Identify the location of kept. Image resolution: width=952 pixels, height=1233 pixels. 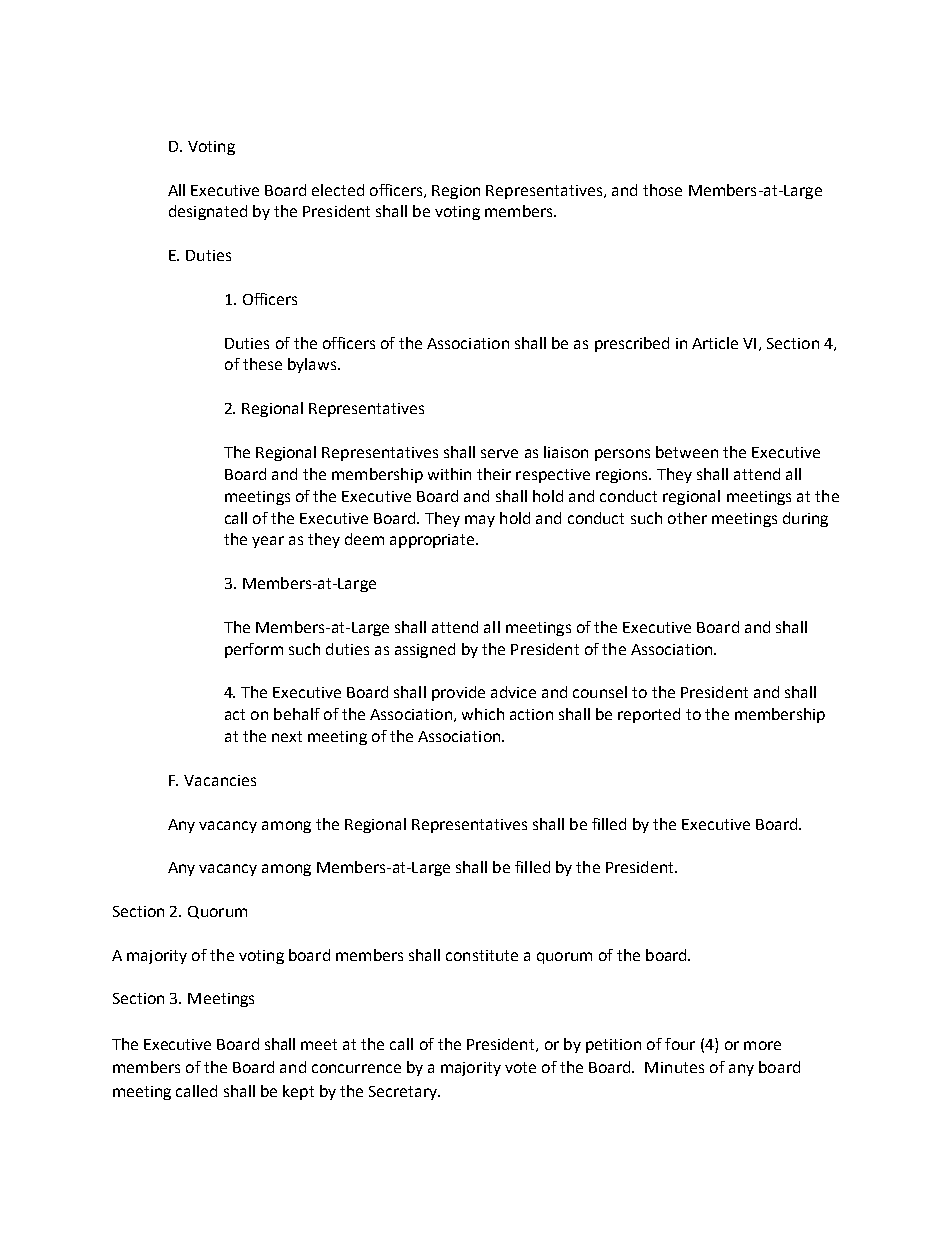
(298, 1092).
